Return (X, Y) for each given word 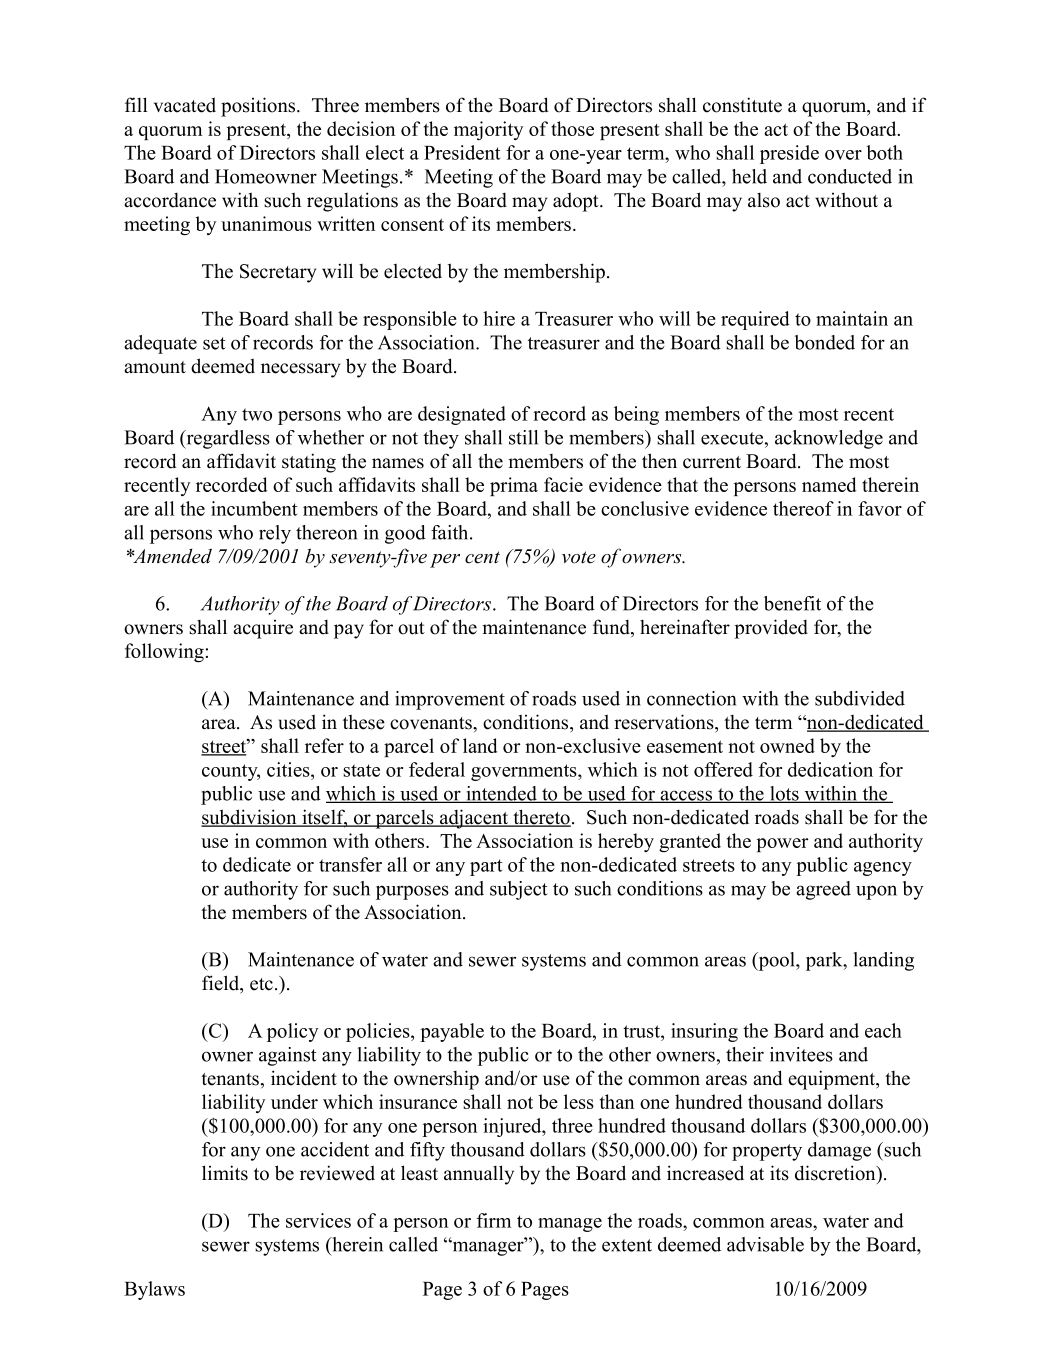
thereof (803, 508)
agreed (823, 890)
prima (514, 486)
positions (259, 107)
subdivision (250, 818)
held (749, 176)
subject (519, 890)
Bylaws (154, 1290)
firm (494, 1220)
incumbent (254, 508)
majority (488, 130)
